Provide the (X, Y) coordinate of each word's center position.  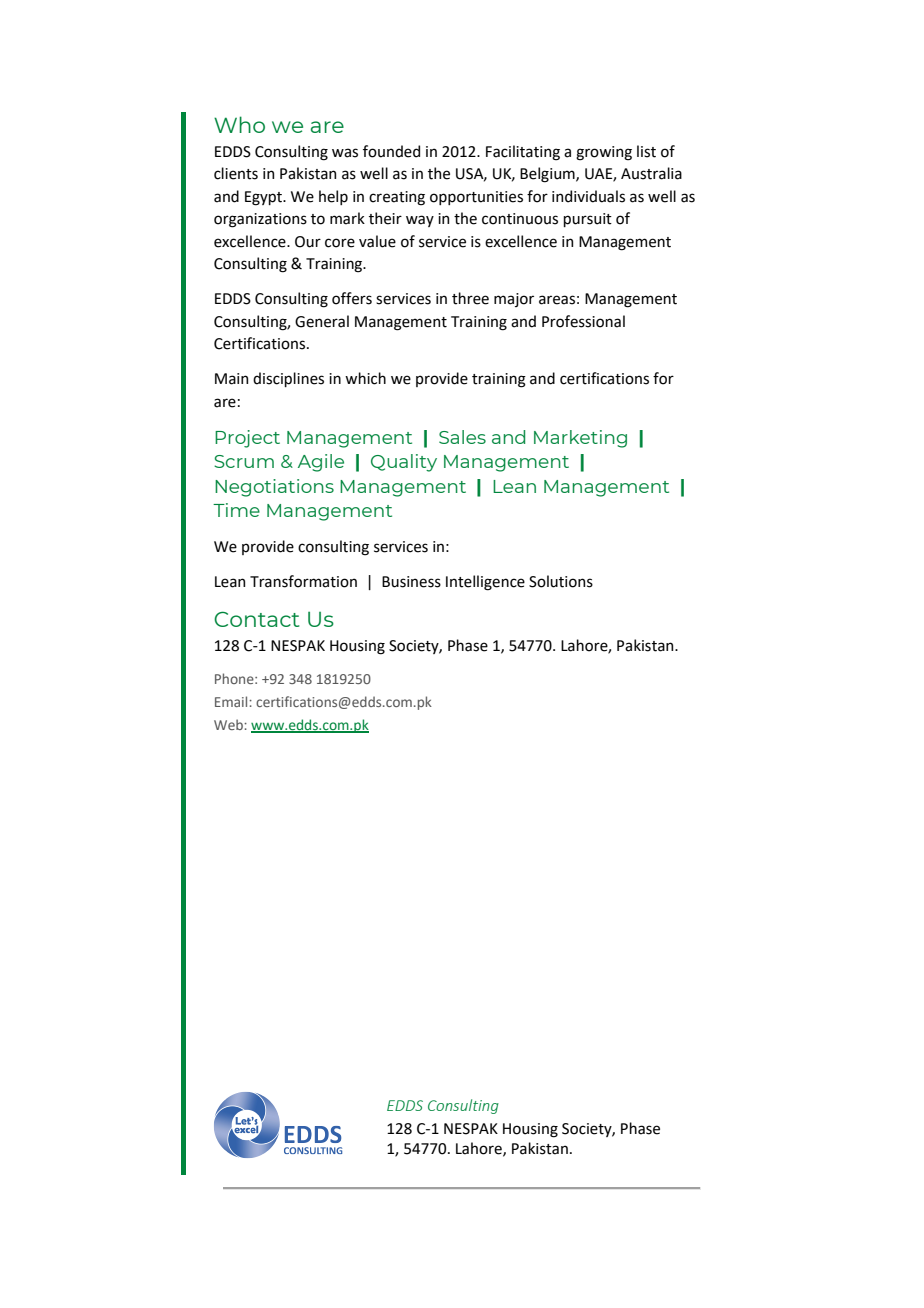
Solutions (561, 581)
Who (239, 124)
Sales (462, 437)
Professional (583, 321)
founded (391, 151)
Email (232, 701)
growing (604, 153)
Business (411, 582)
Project (247, 439)
